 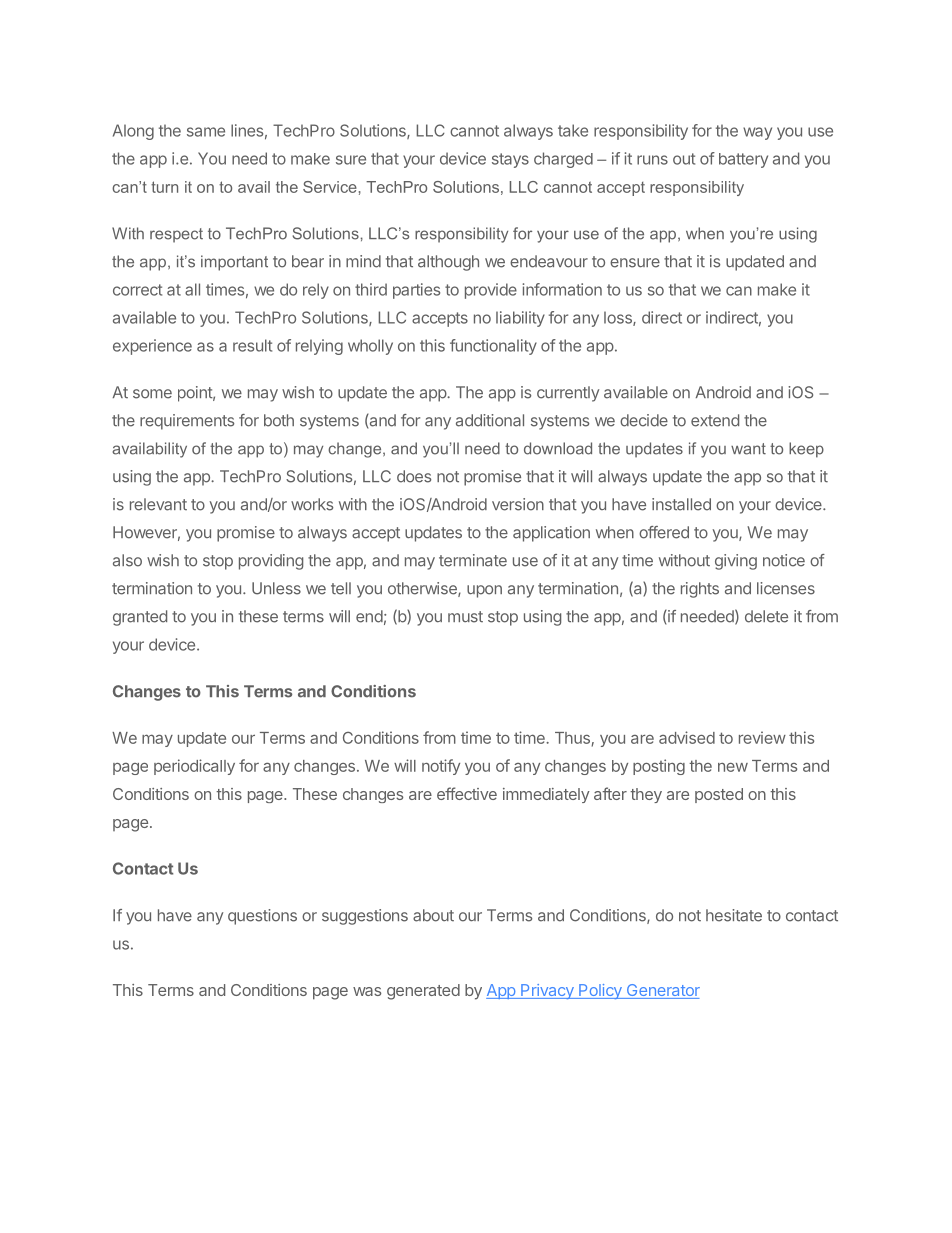 I want to click on periodically, so click(x=194, y=767).
